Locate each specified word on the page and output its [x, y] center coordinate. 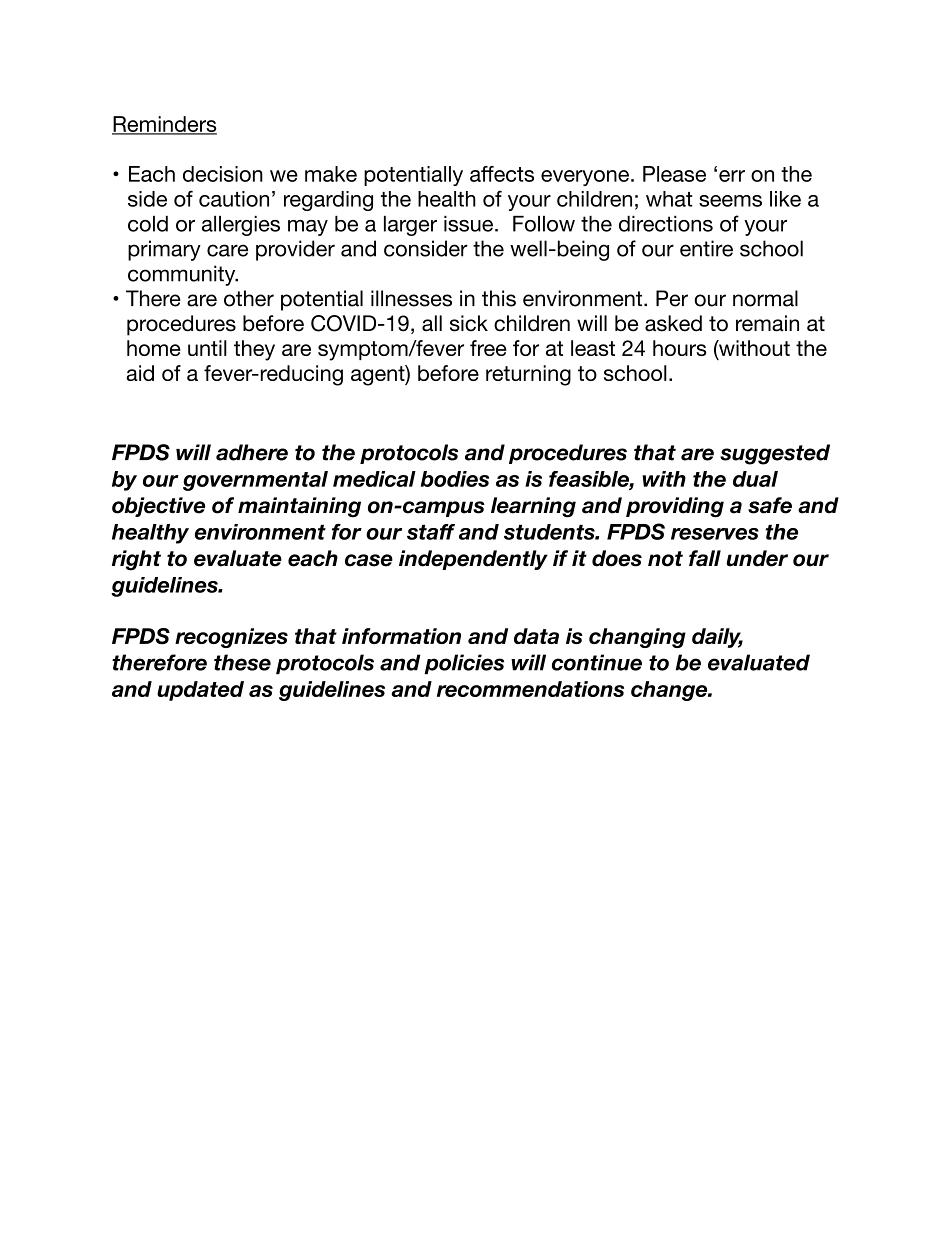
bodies [455, 479]
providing [675, 507]
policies [464, 664]
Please [674, 174]
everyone [585, 178]
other [249, 298]
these [242, 662]
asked [673, 323]
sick [469, 323]
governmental [255, 481]
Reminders [164, 125]
